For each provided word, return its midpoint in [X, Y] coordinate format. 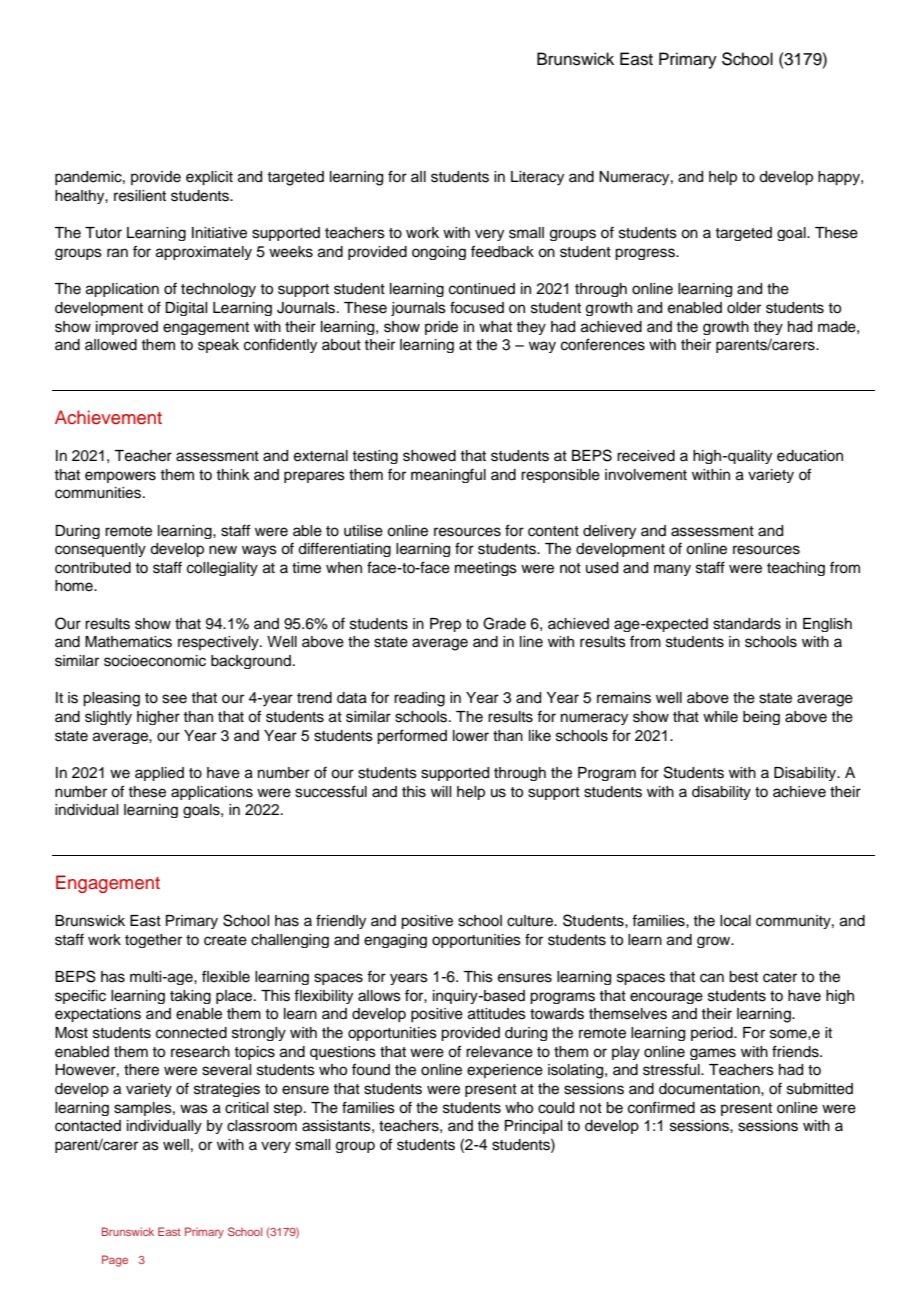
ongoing [439, 253]
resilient [140, 196]
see [174, 699]
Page [115, 1261]
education [810, 456]
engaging [395, 941]
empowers [120, 477]
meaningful [448, 475]
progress [646, 254]
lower [471, 736]
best [743, 977]
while [720, 717]
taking [190, 997]
